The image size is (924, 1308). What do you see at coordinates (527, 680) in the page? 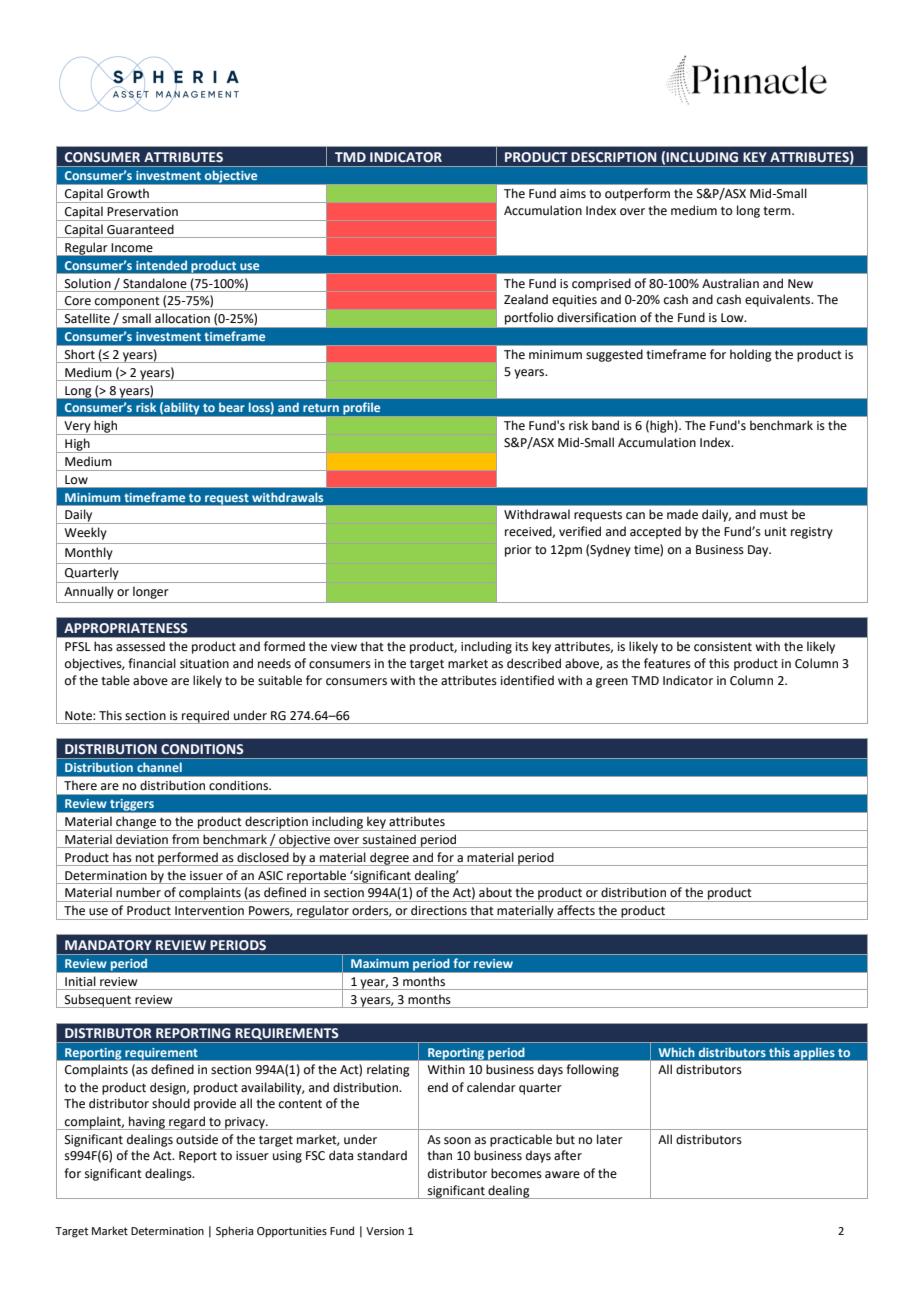
I see `identified` at bounding box center [527, 680].
